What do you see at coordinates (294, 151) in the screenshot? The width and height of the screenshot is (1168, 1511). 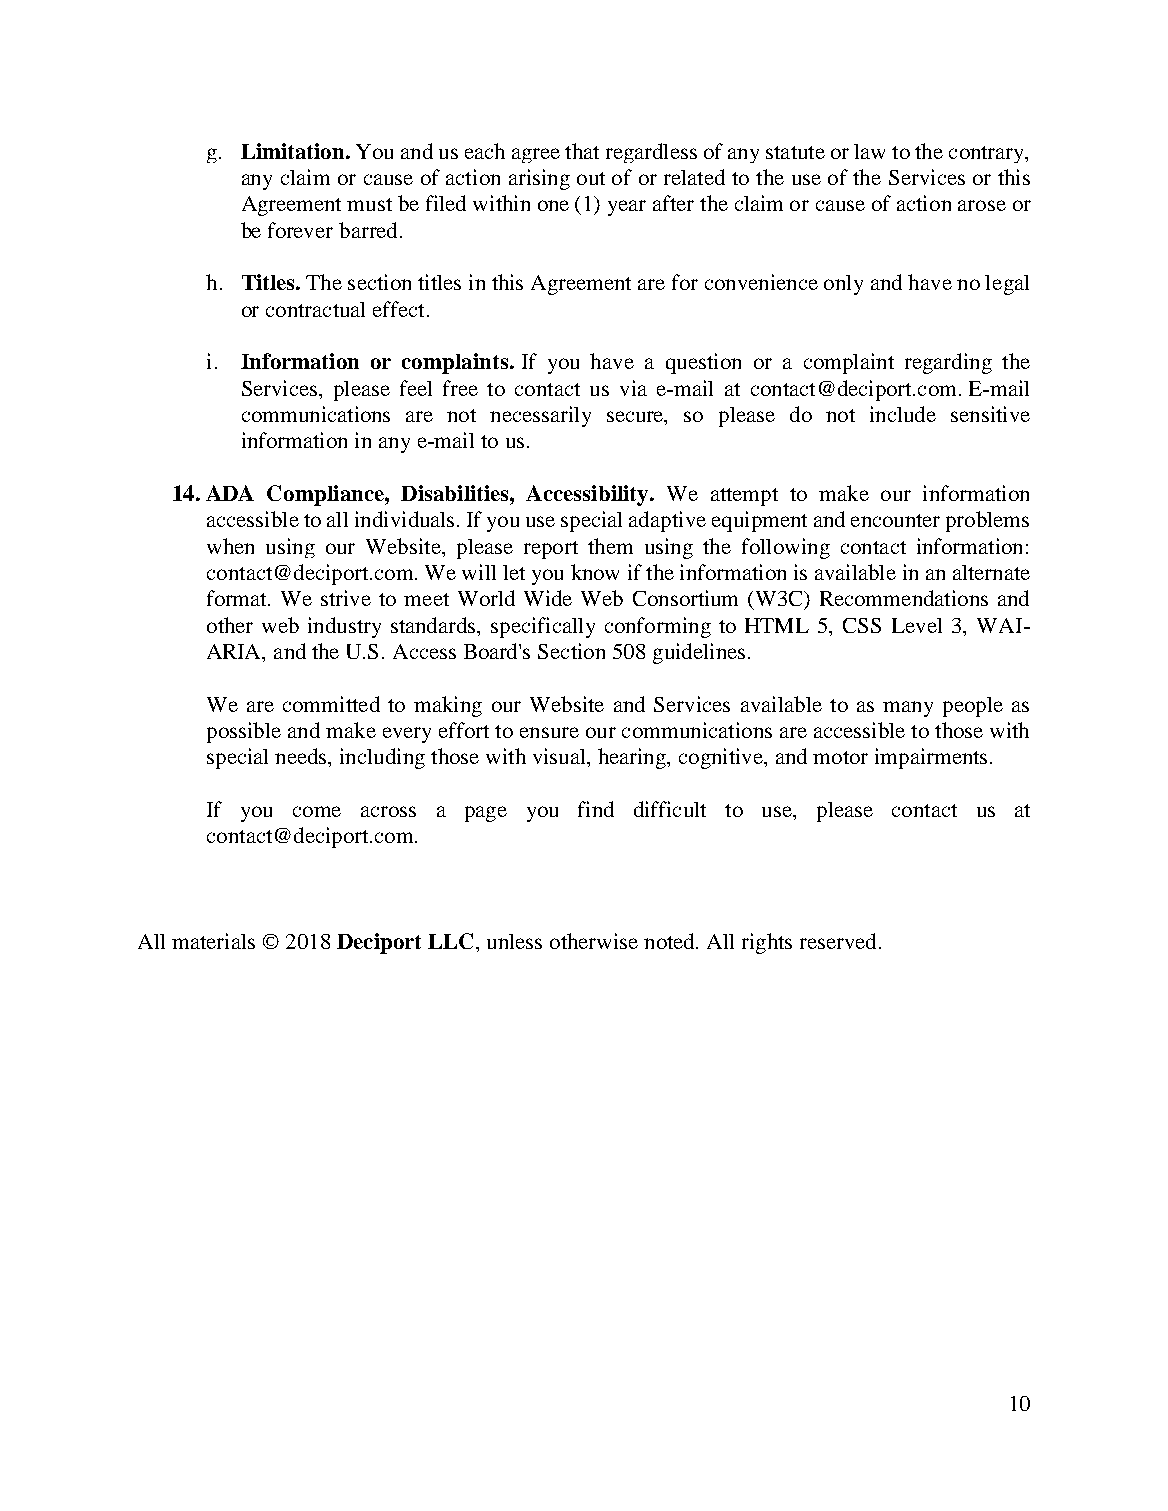 I see `Limitation` at bounding box center [294, 151].
